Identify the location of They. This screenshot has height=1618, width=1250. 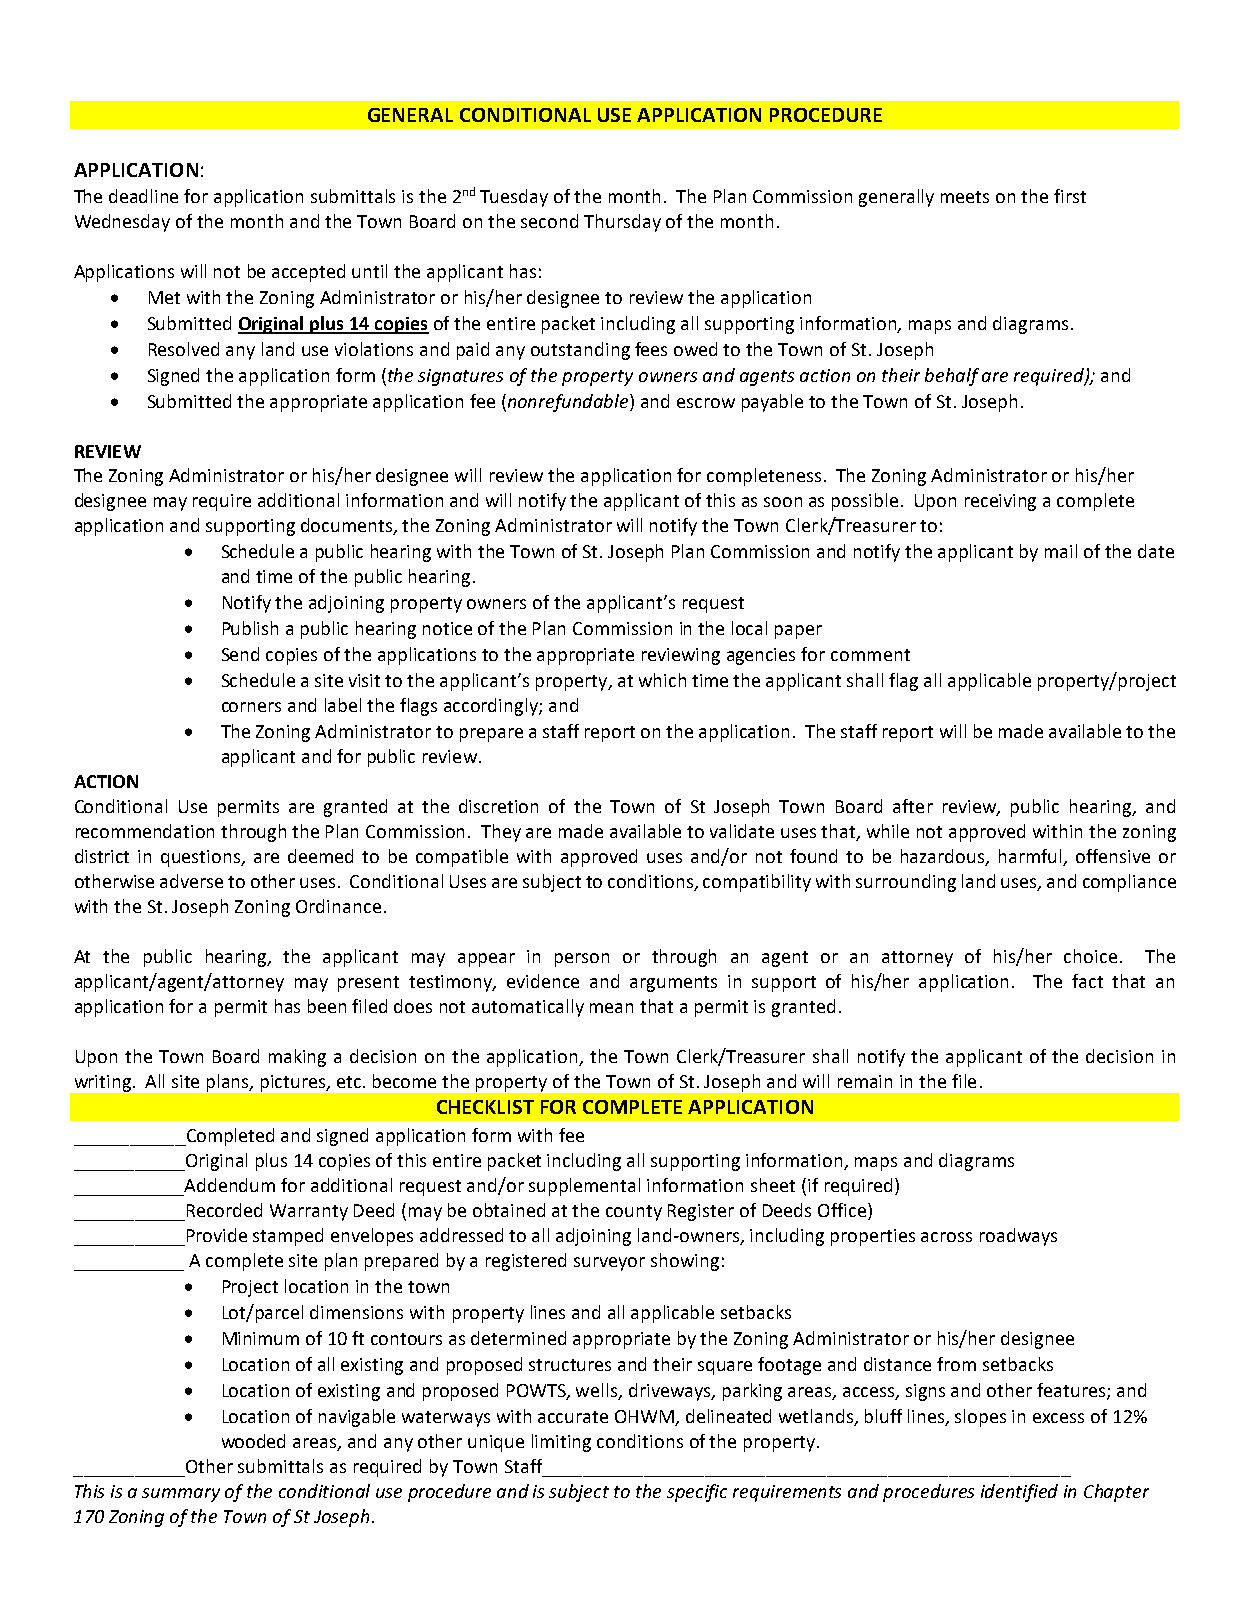
(501, 833).
